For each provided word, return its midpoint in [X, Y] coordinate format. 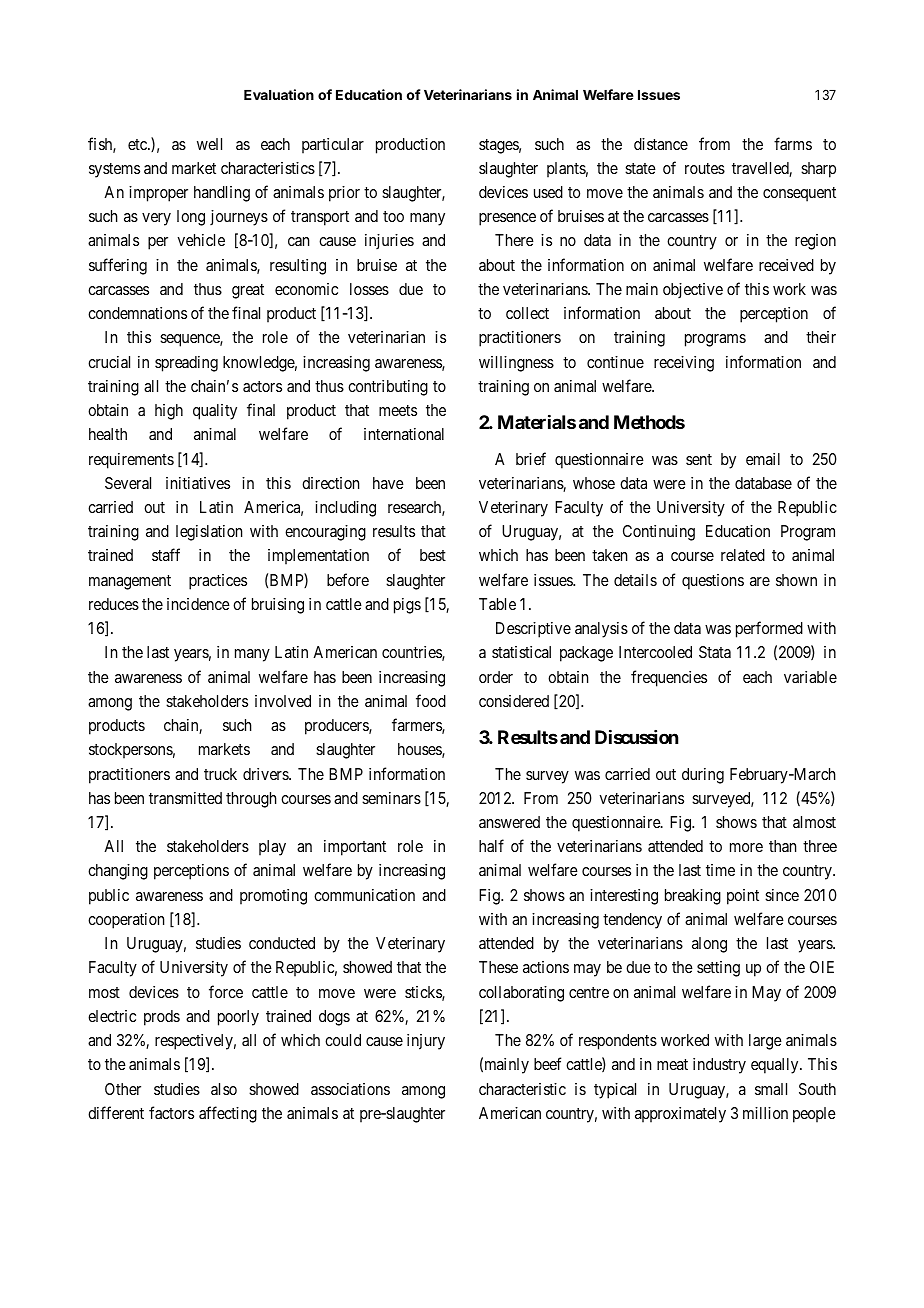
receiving [684, 364]
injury [426, 1042]
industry [719, 1066]
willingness [516, 364]
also [224, 1089]
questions [713, 582]
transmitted [185, 798]
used [548, 192]
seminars [391, 798]
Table [497, 604]
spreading [186, 364]
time [720, 870]
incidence [198, 604]
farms [793, 143]
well [209, 144]
